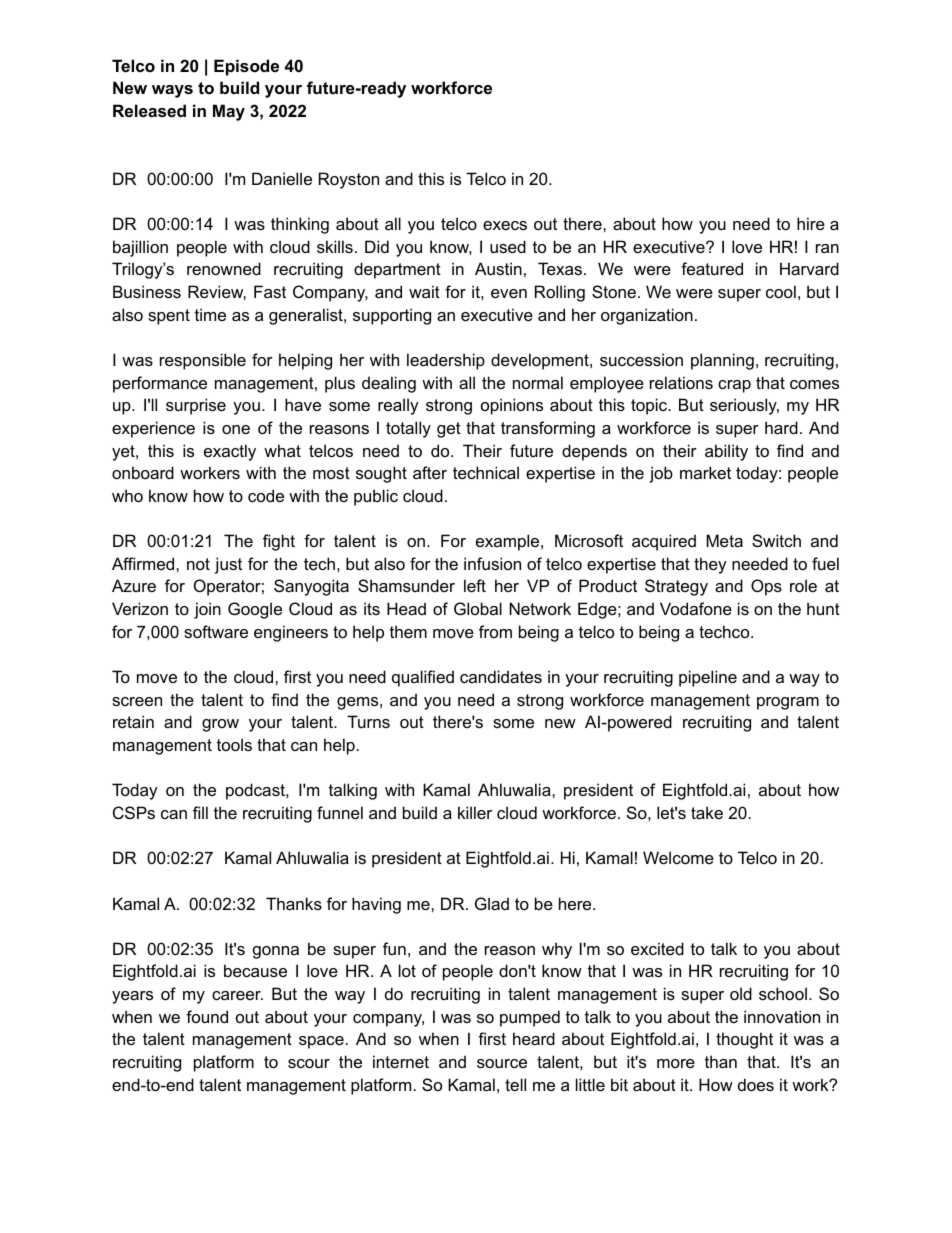 The width and height of the image is (952, 1233). What do you see at coordinates (220, 725) in the image?
I see `grow` at bounding box center [220, 725].
